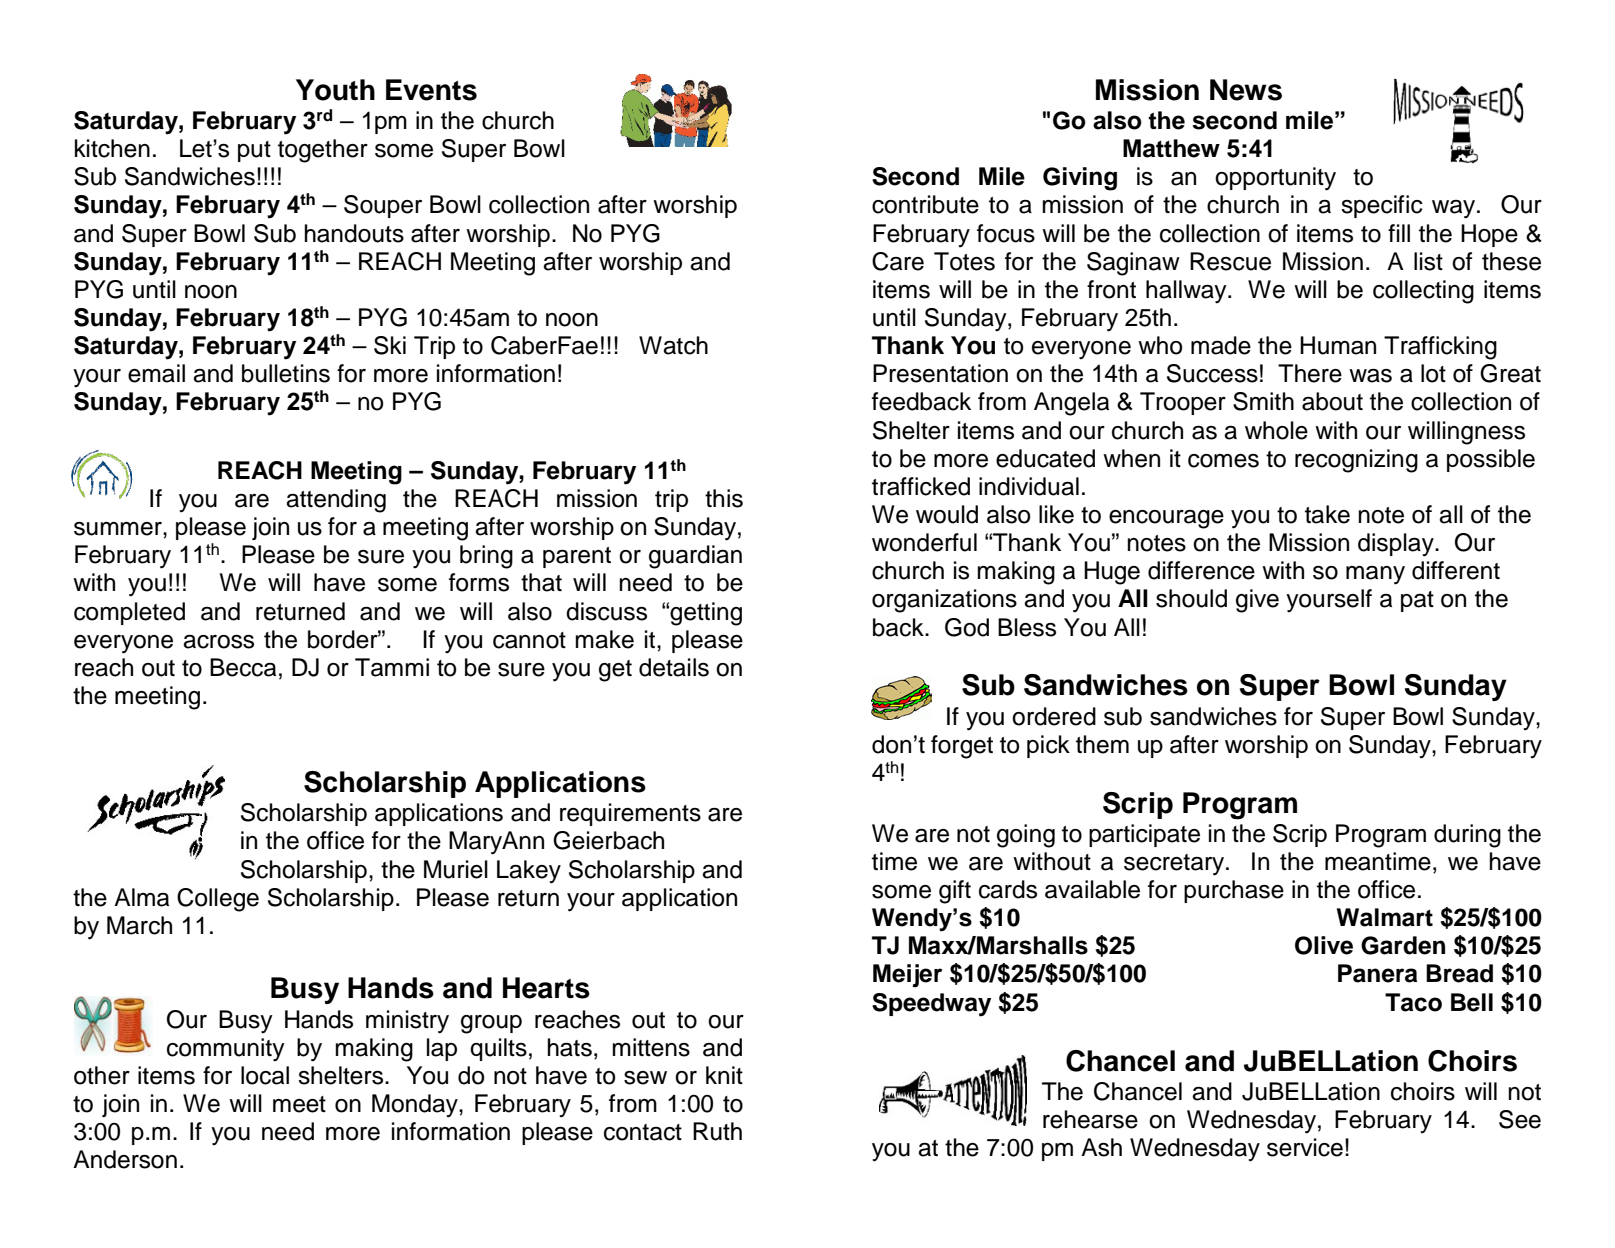 The image size is (1615, 1248). What do you see at coordinates (944, 601) in the screenshot?
I see `organizations` at bounding box center [944, 601].
